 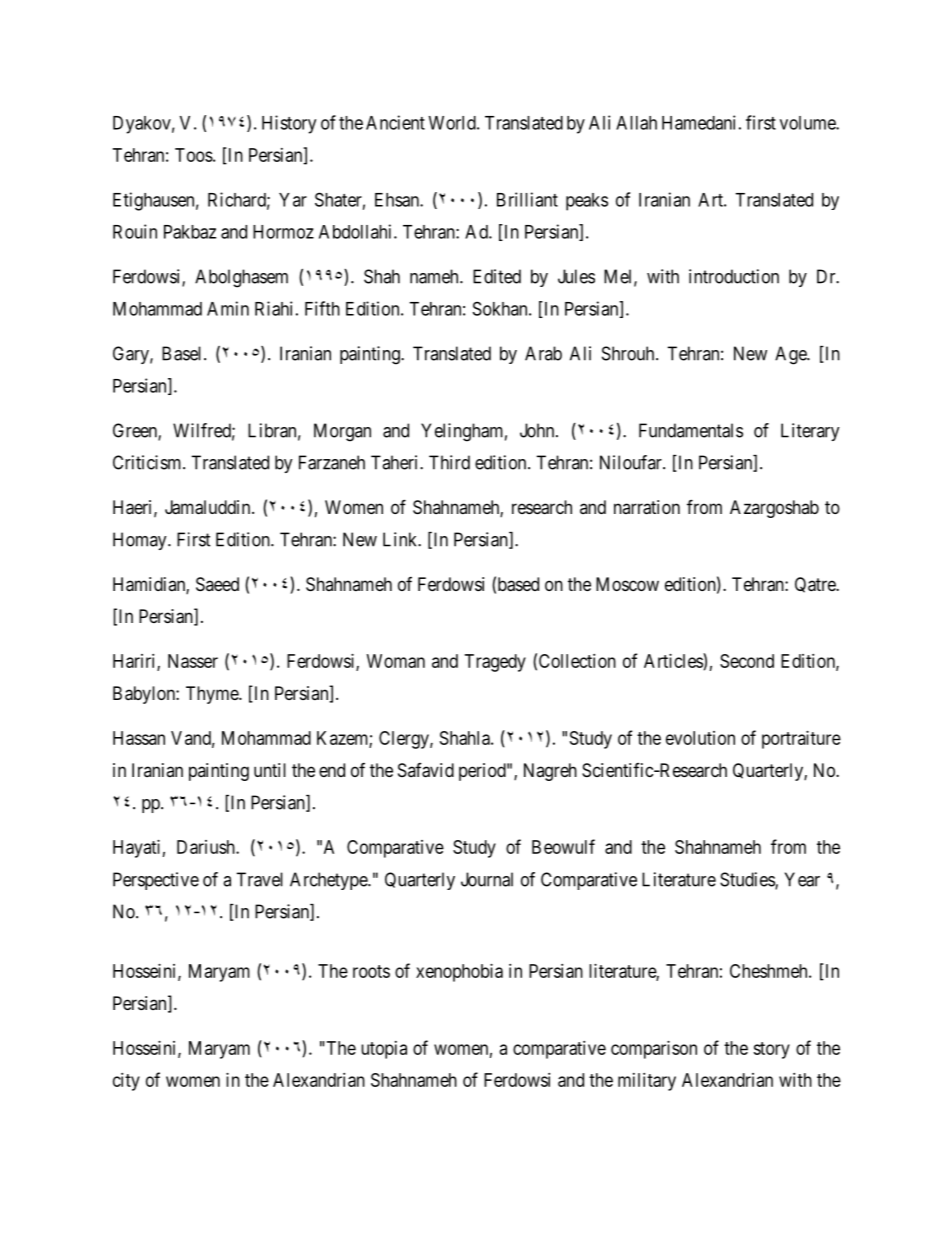 What do you see at coordinates (270, 770) in the image?
I see `until` at bounding box center [270, 770].
